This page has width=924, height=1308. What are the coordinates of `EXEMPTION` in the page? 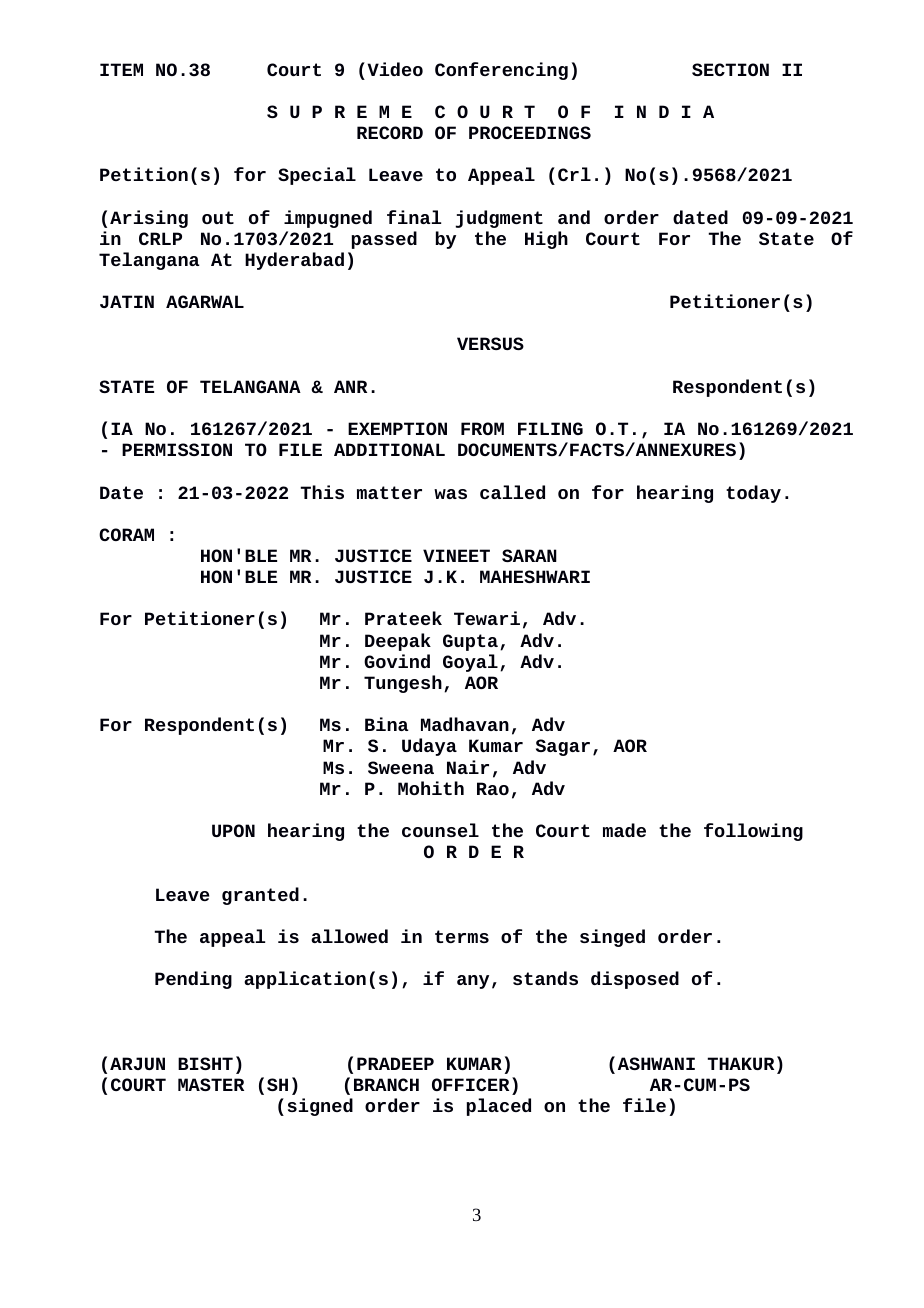 It's located at (397, 428).
